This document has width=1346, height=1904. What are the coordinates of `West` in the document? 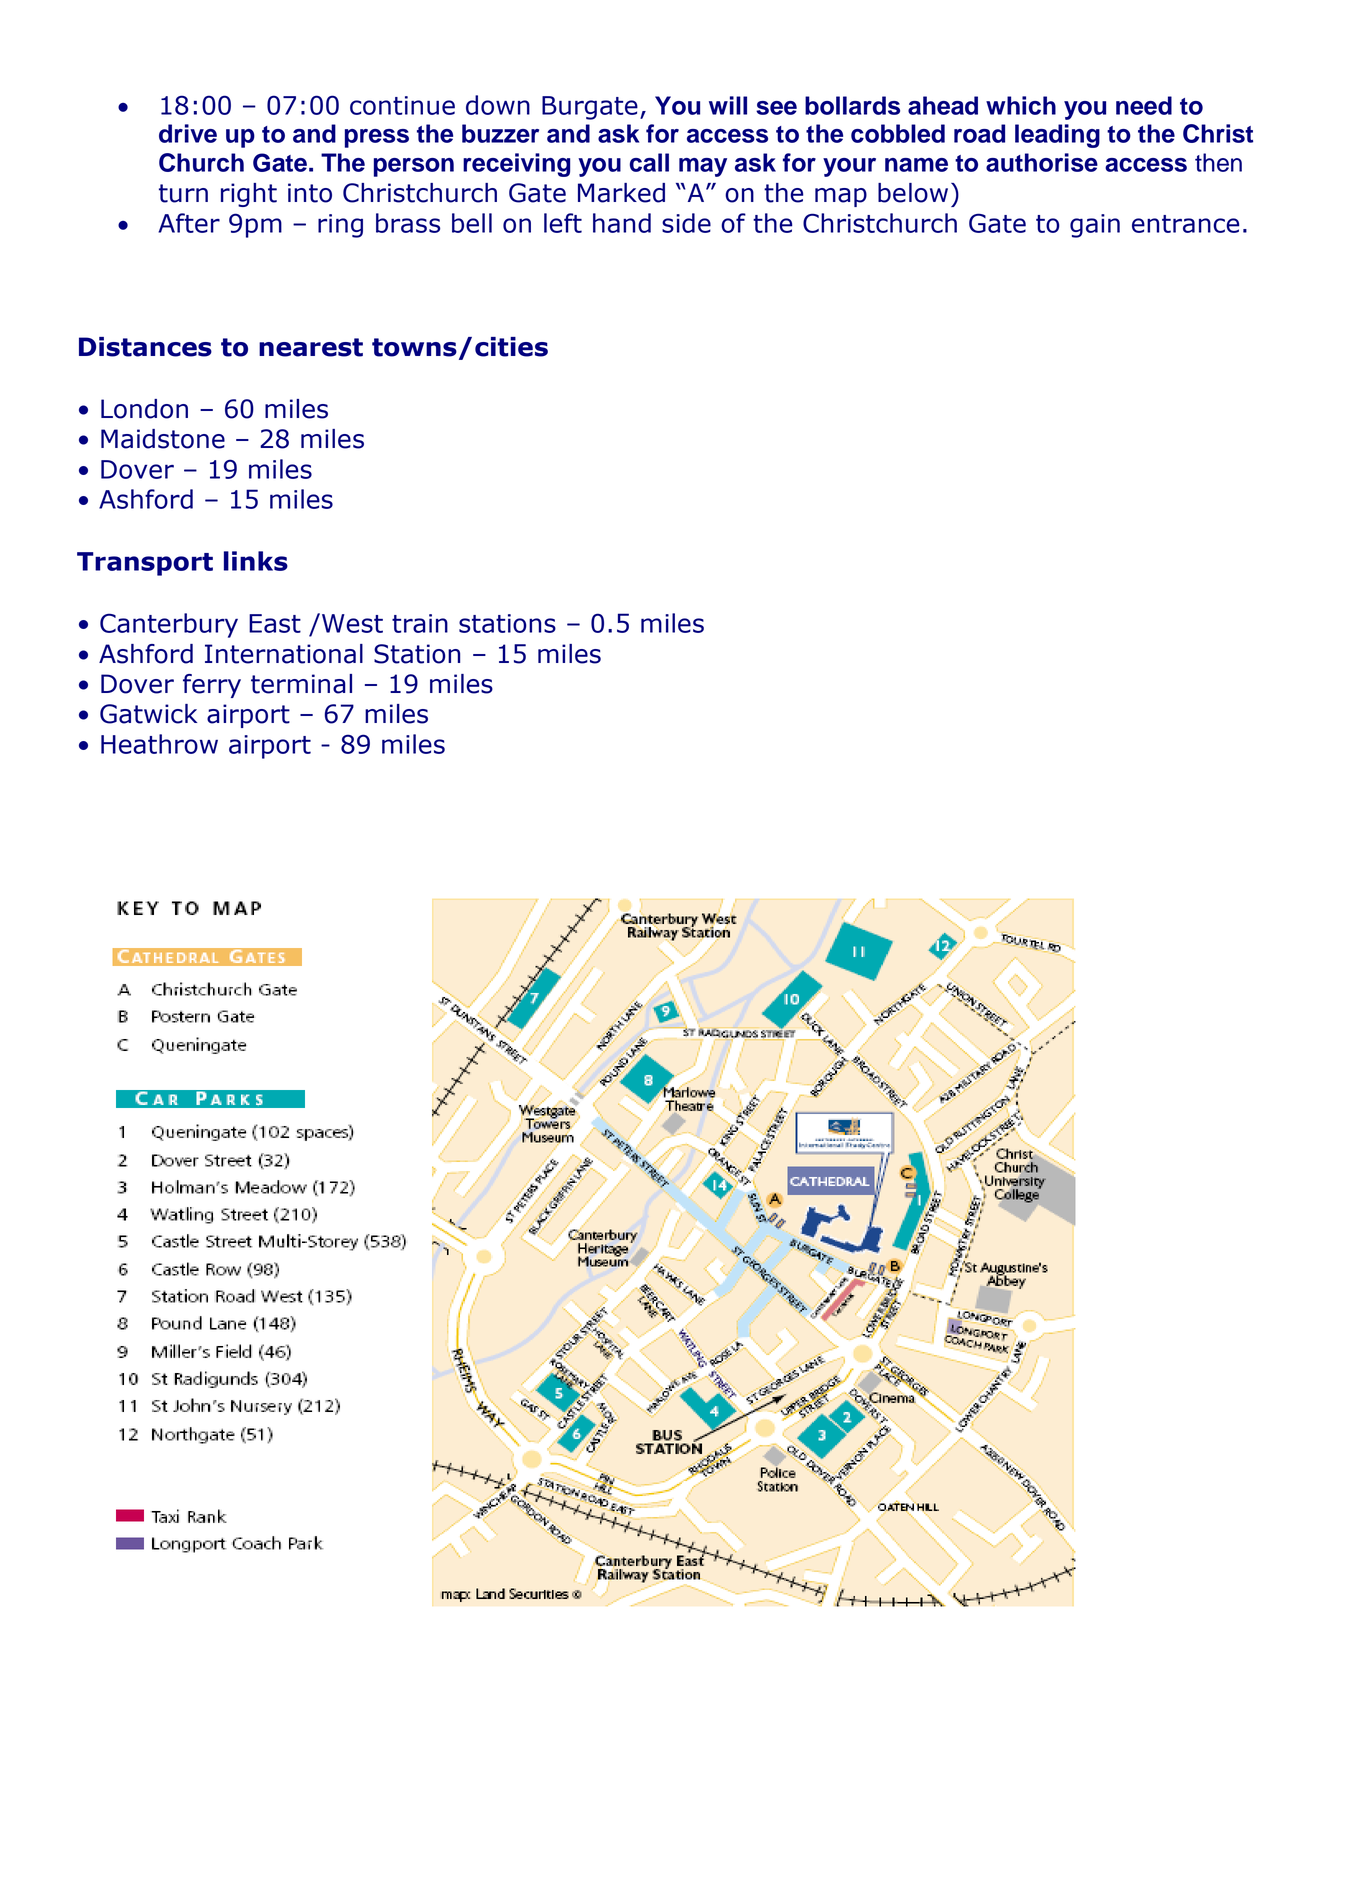 It's located at (352, 623).
